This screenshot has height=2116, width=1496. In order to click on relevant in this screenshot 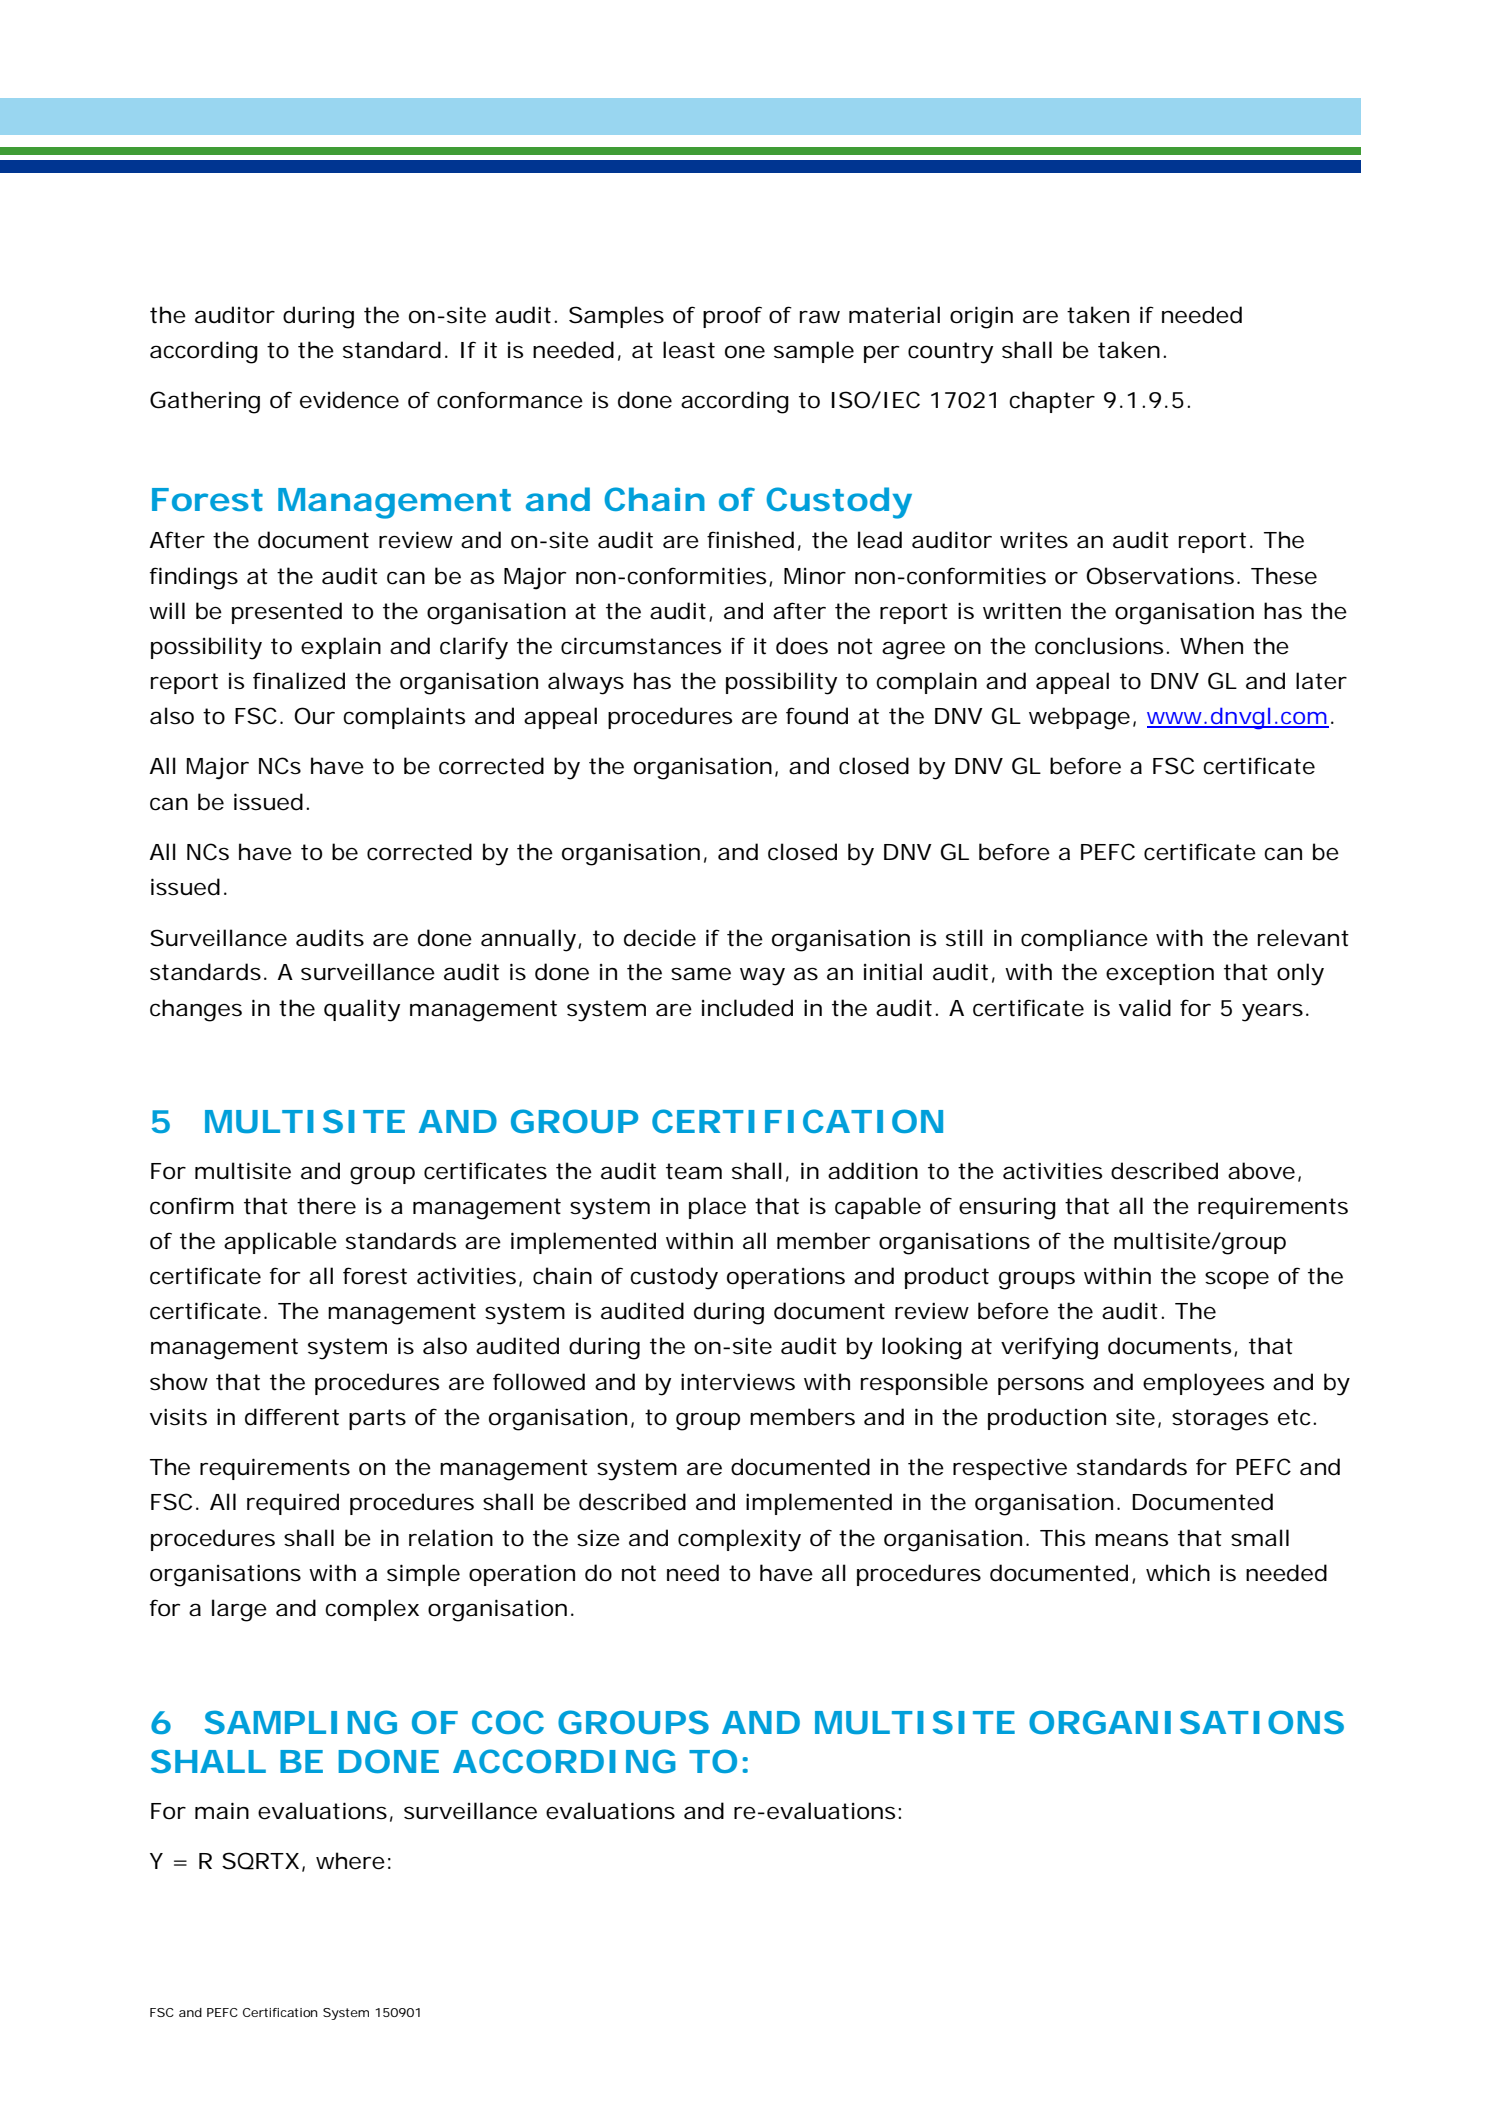, I will do `click(1303, 938)`.
